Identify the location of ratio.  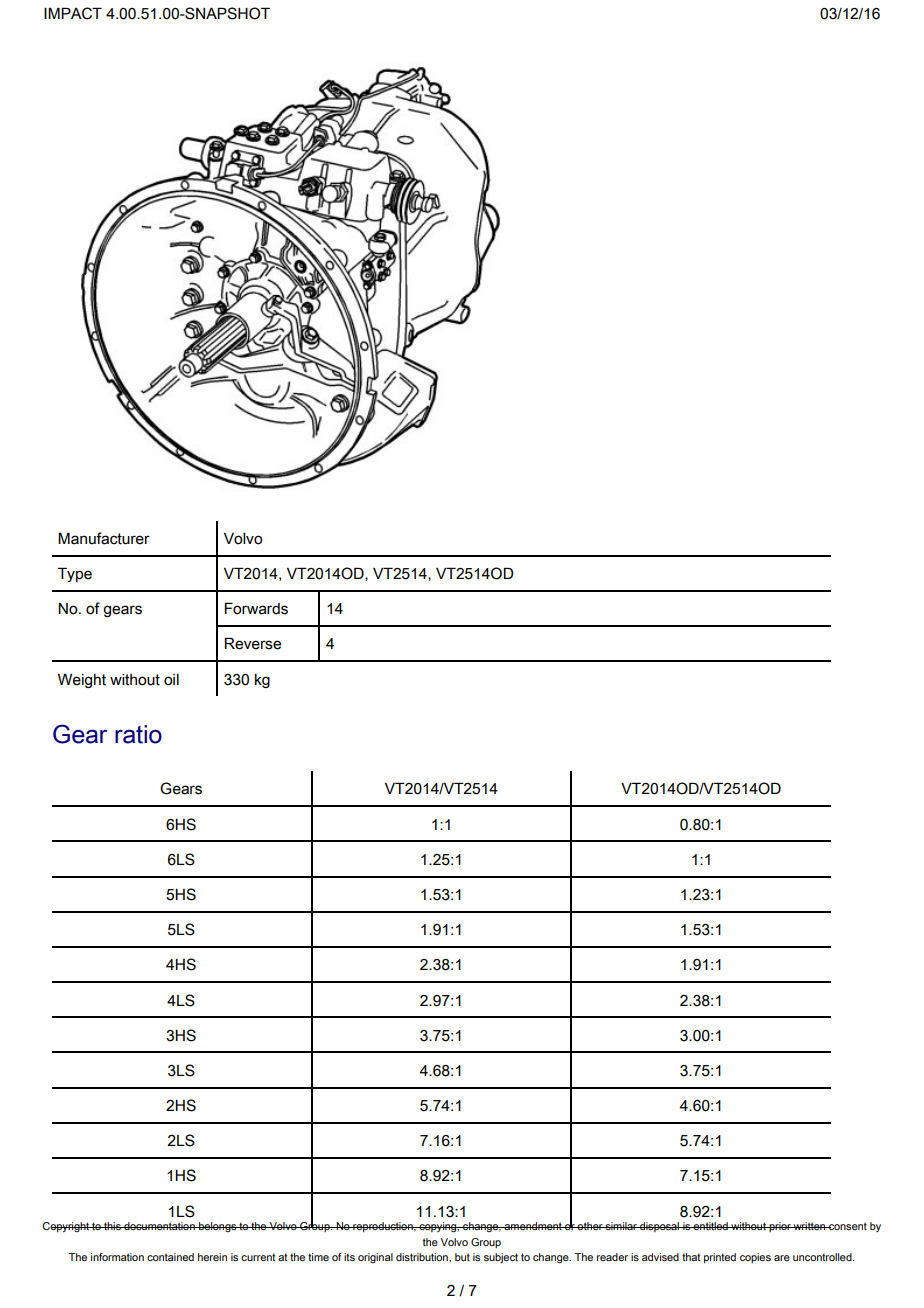
(138, 734).
